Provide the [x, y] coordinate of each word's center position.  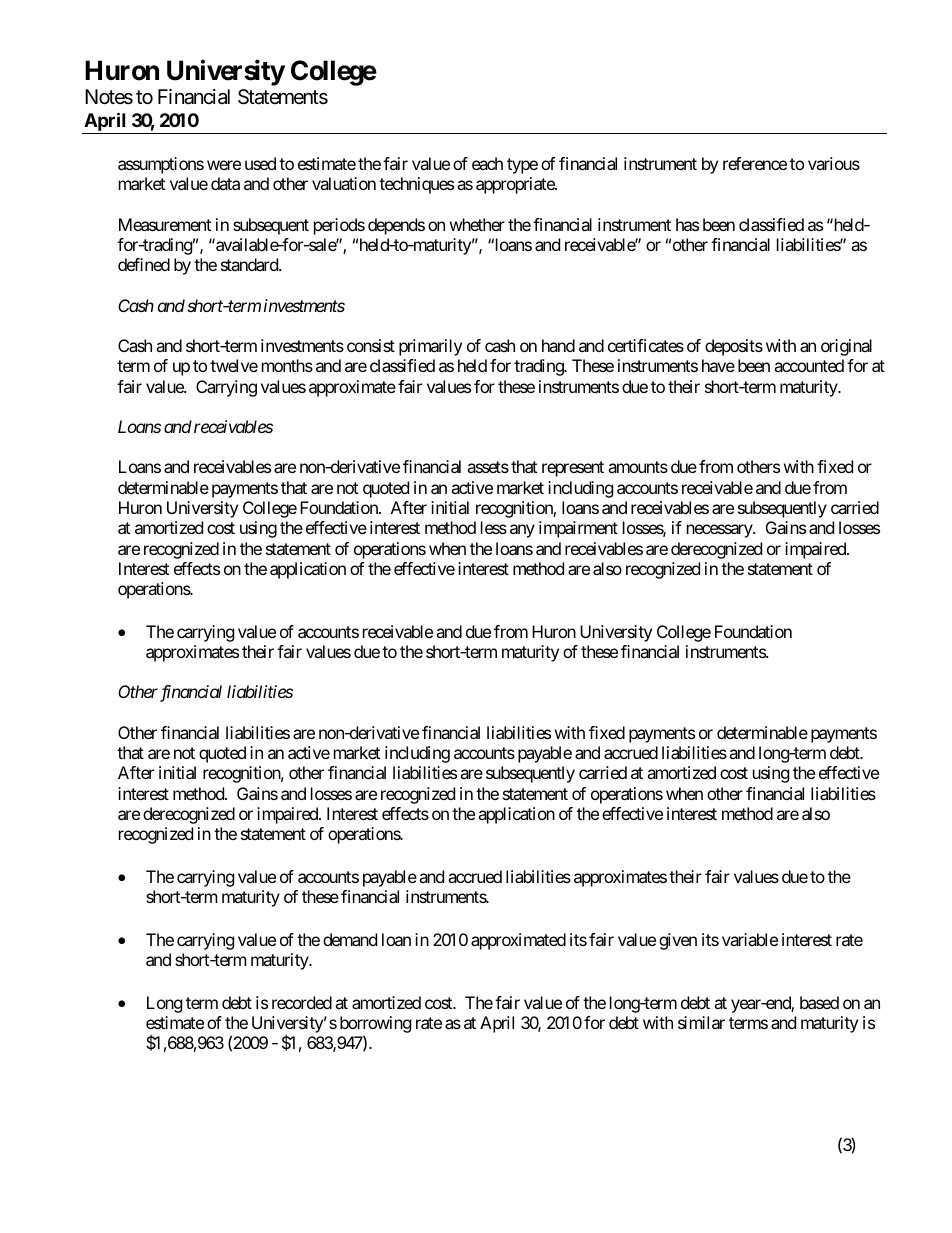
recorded [302, 1002]
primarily [430, 347]
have [718, 365]
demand [350, 939]
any [522, 531]
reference [755, 163]
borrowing [375, 1026]
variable [750, 939]
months [287, 365]
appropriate [516, 185]
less [494, 527]
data [225, 183]
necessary [720, 531]
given [678, 941]
